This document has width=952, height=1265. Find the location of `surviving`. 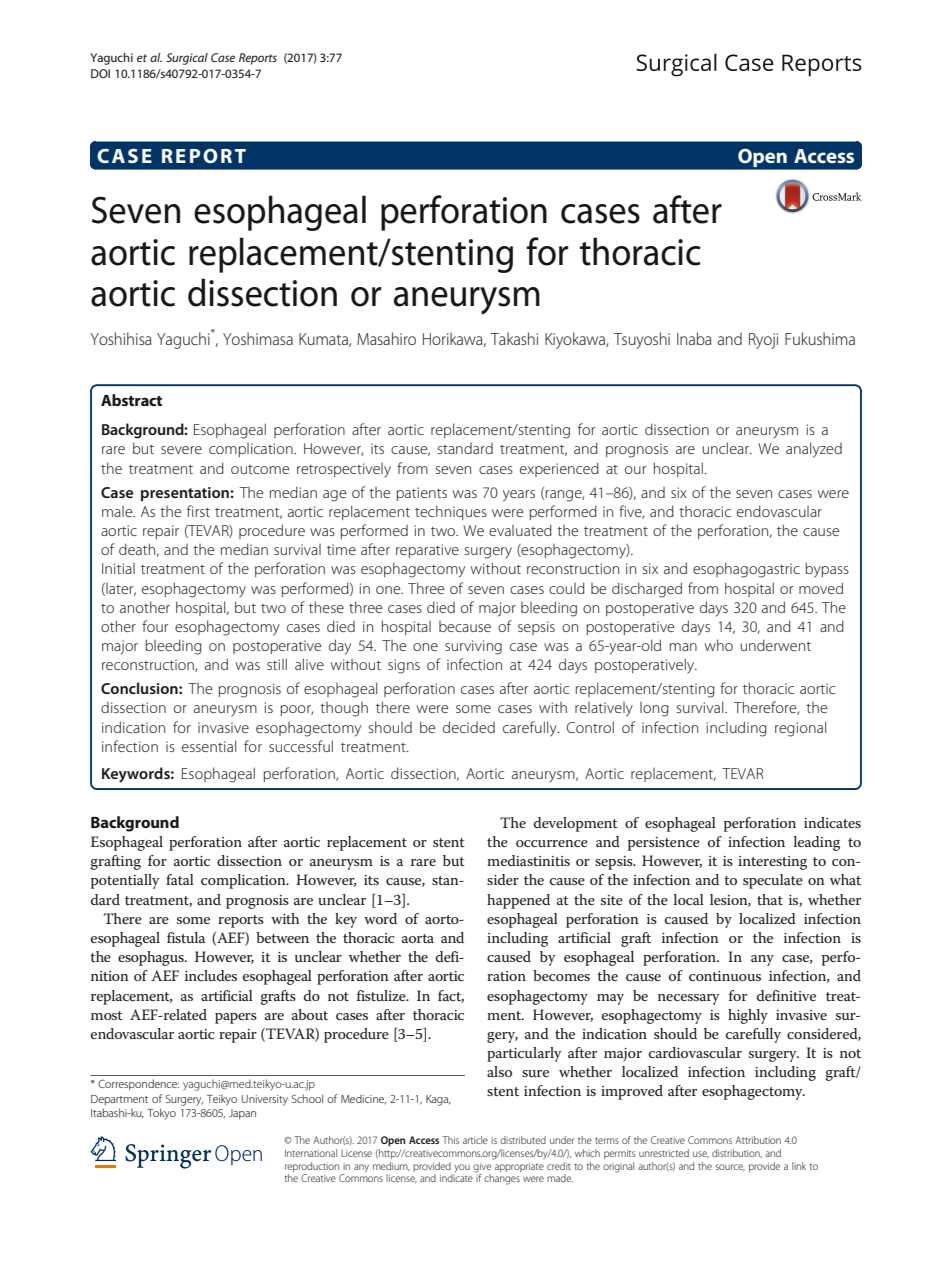

surviving is located at coordinates (473, 647).
